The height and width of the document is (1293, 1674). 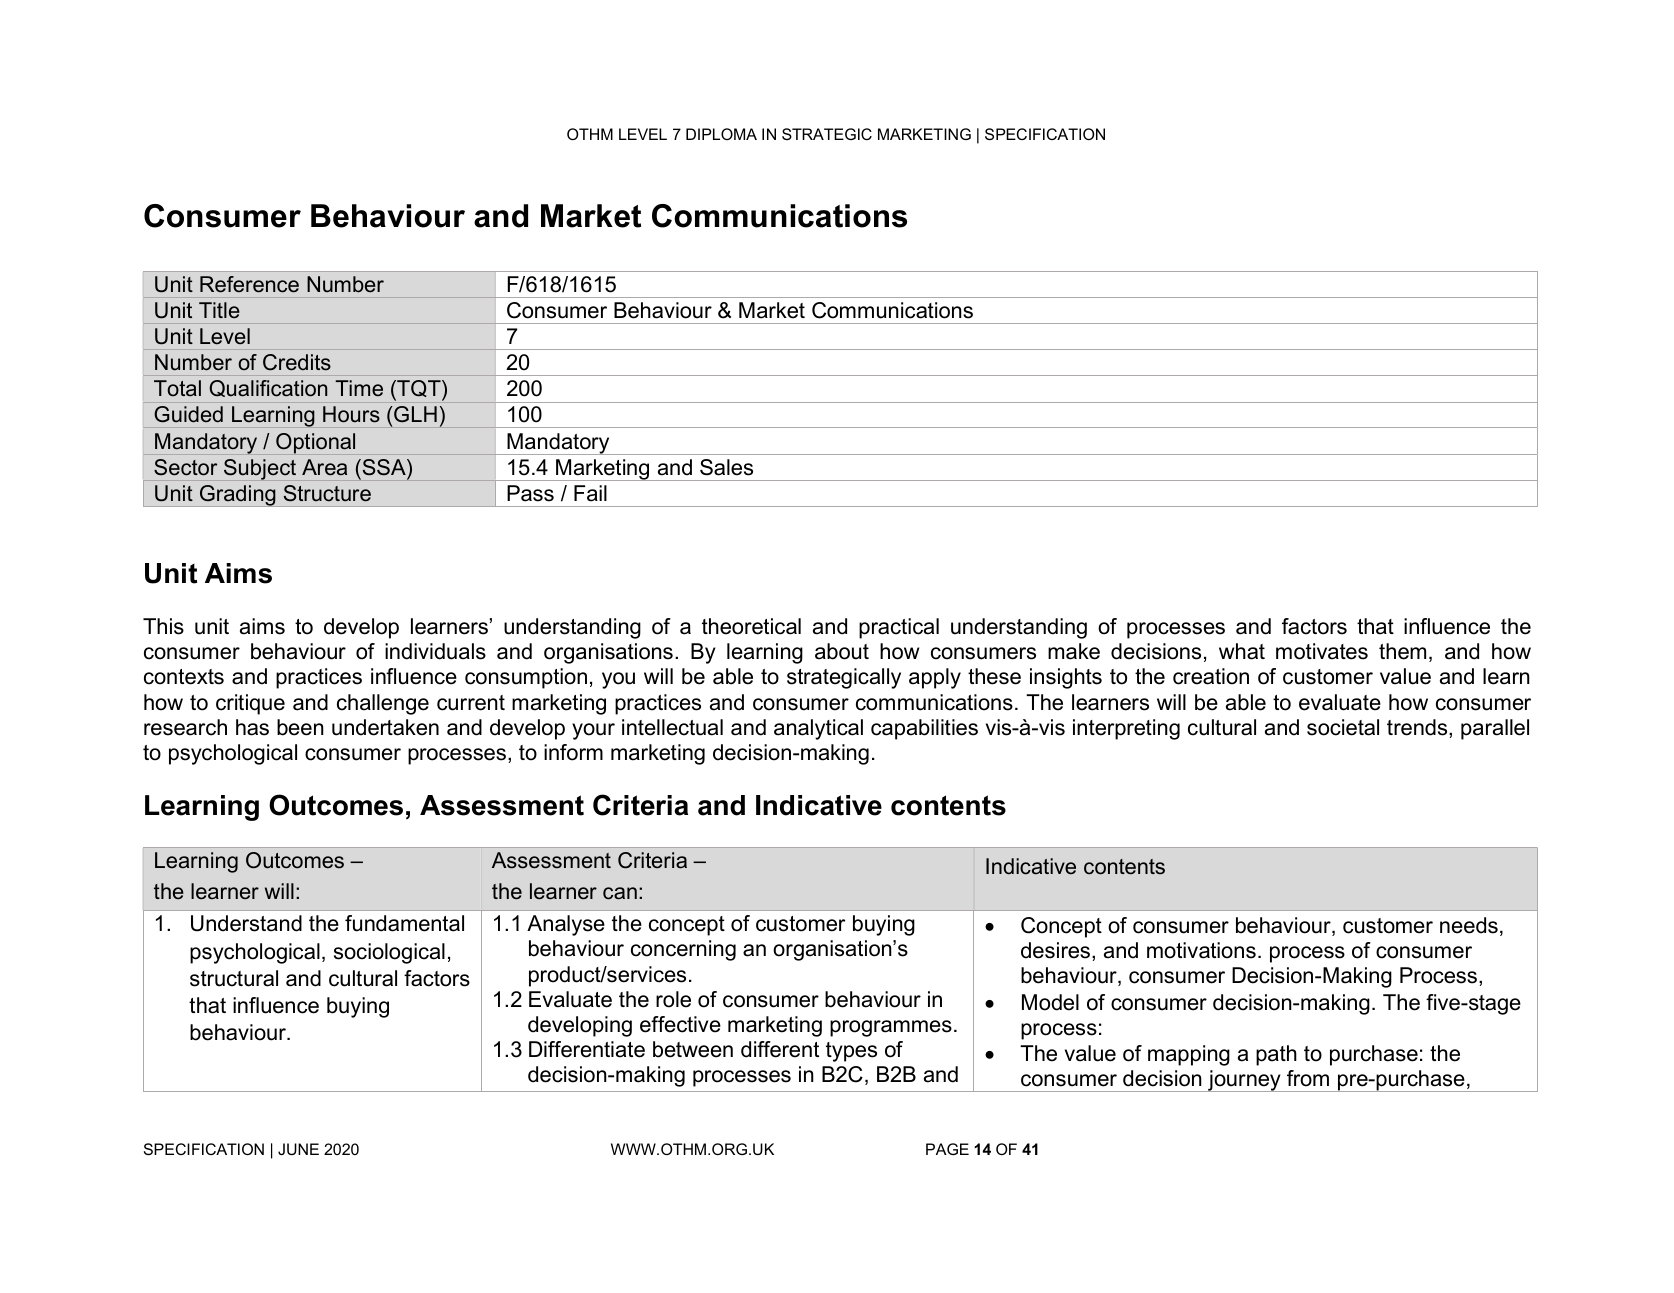 I want to click on JUNE, so click(x=298, y=1149).
